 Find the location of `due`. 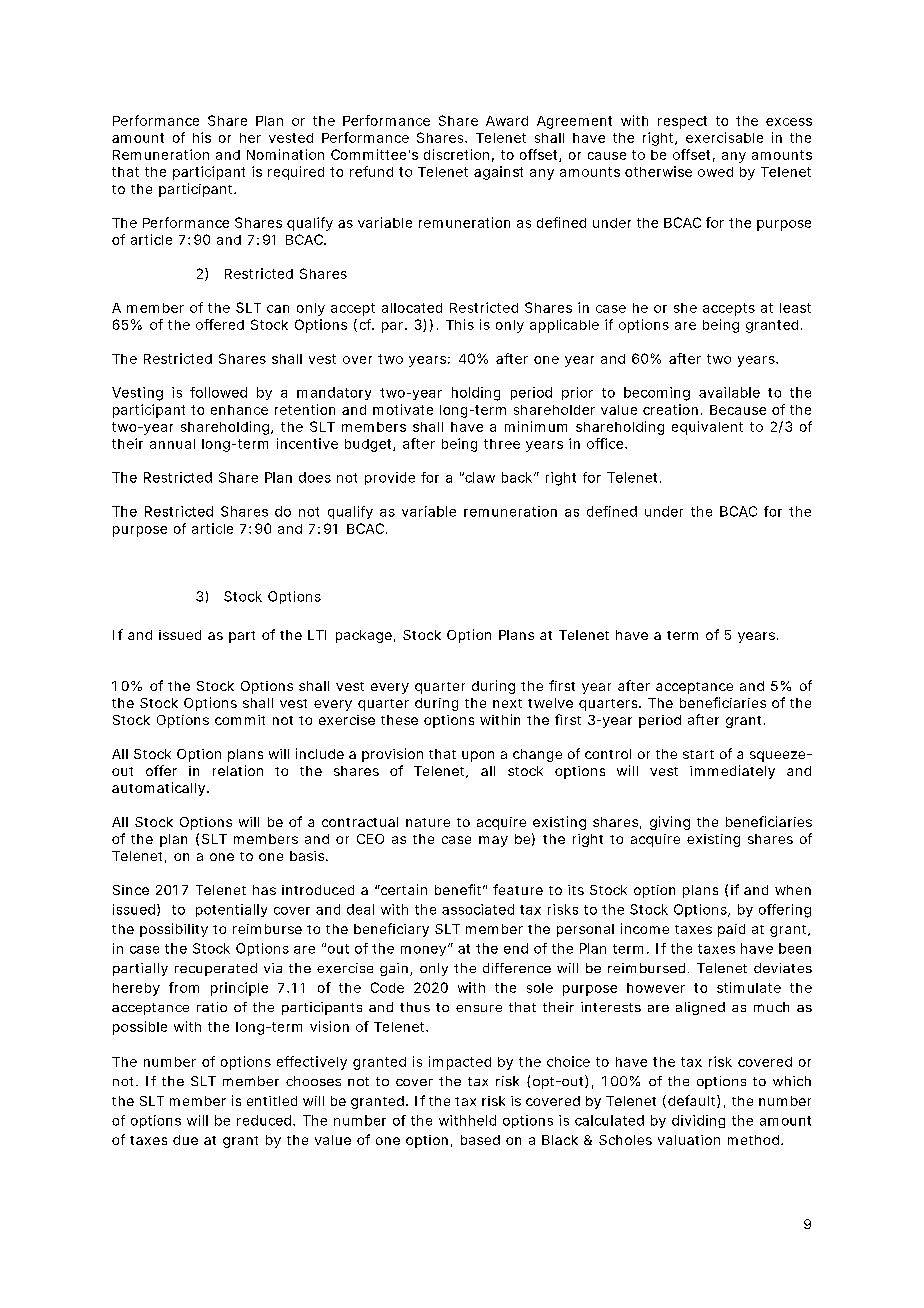

due is located at coordinates (185, 1140).
